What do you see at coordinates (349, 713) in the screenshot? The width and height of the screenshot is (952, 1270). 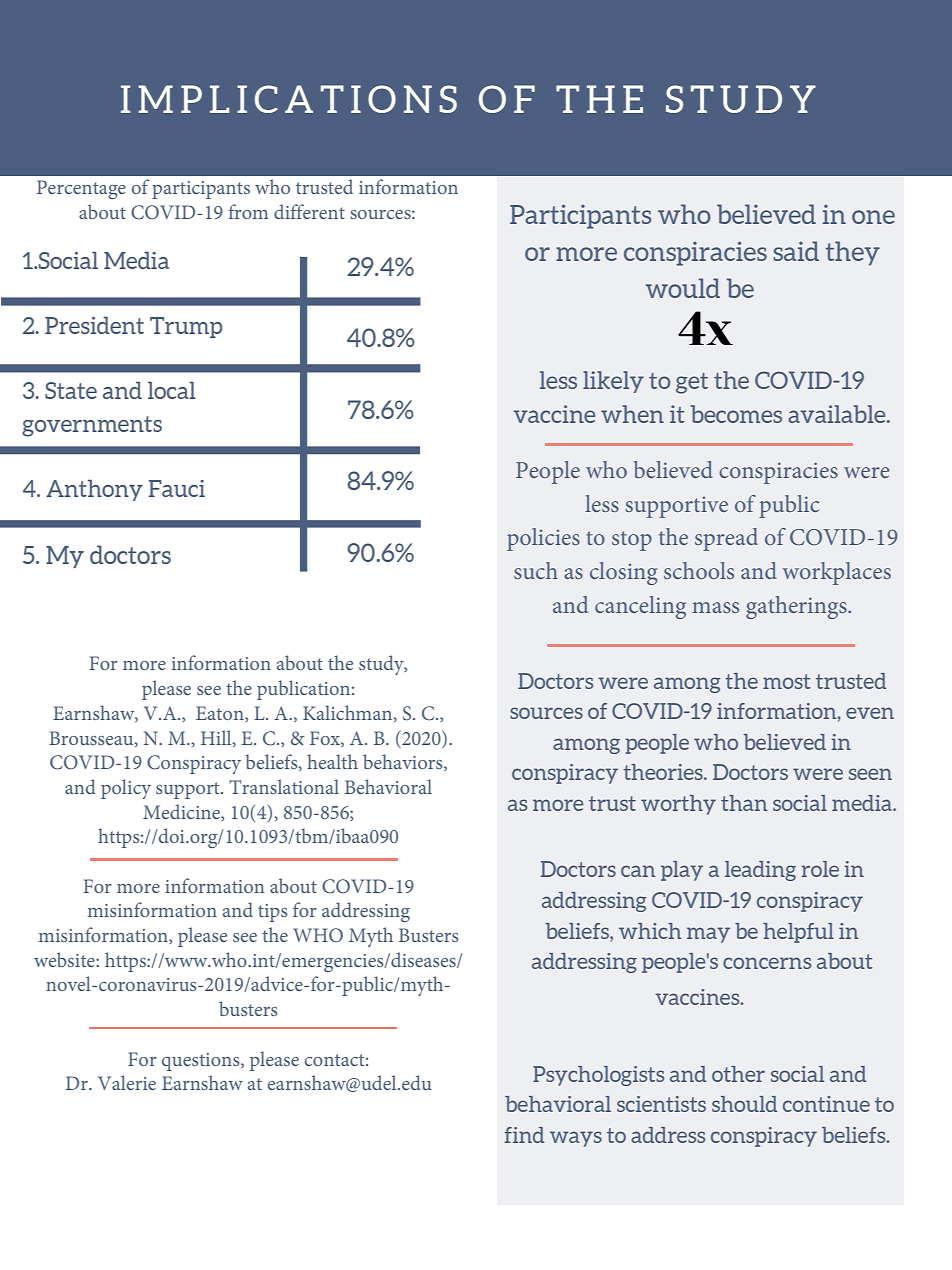 I see `Kalichman` at bounding box center [349, 713].
